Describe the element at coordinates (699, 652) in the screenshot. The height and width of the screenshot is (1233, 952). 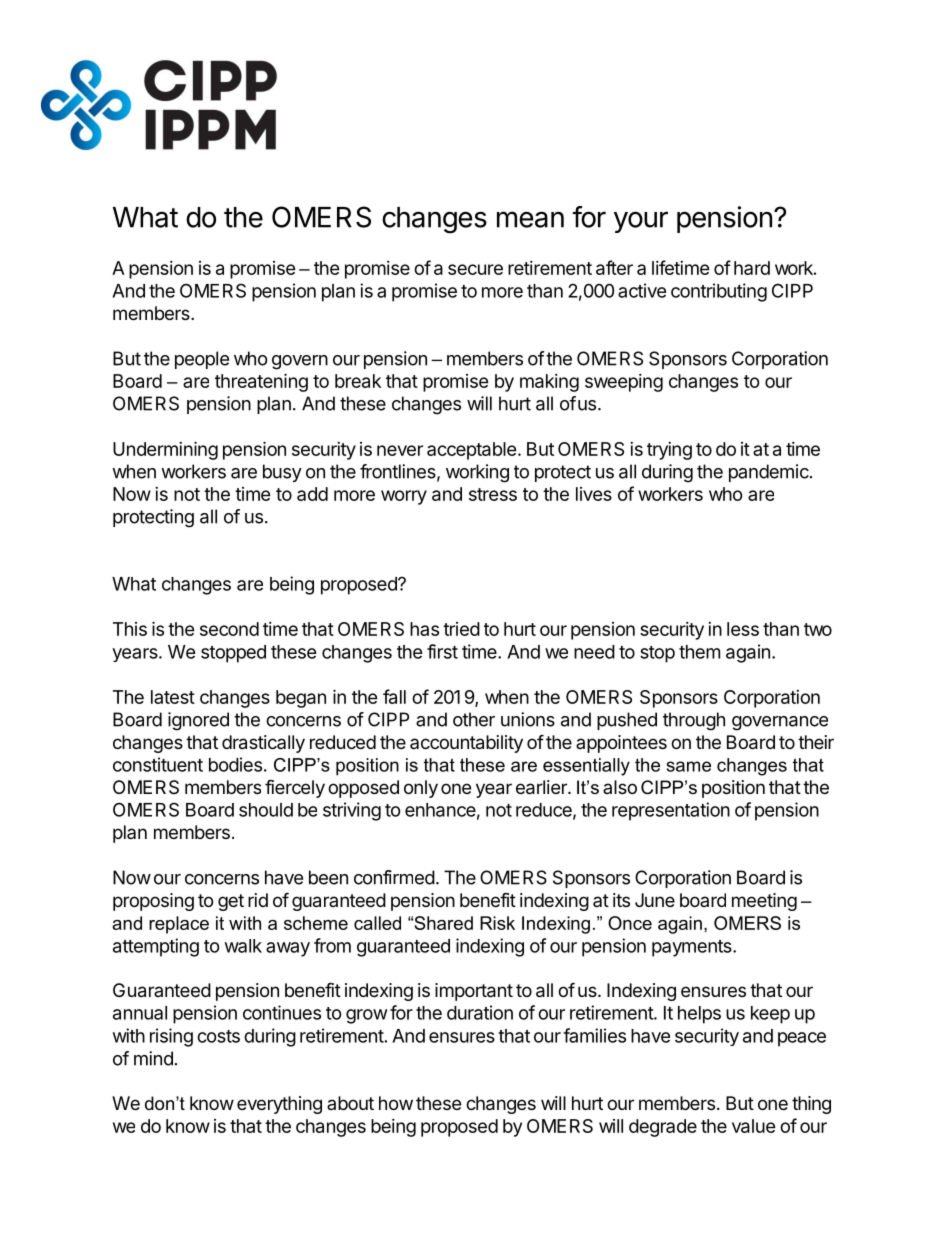
I see `them` at that location.
